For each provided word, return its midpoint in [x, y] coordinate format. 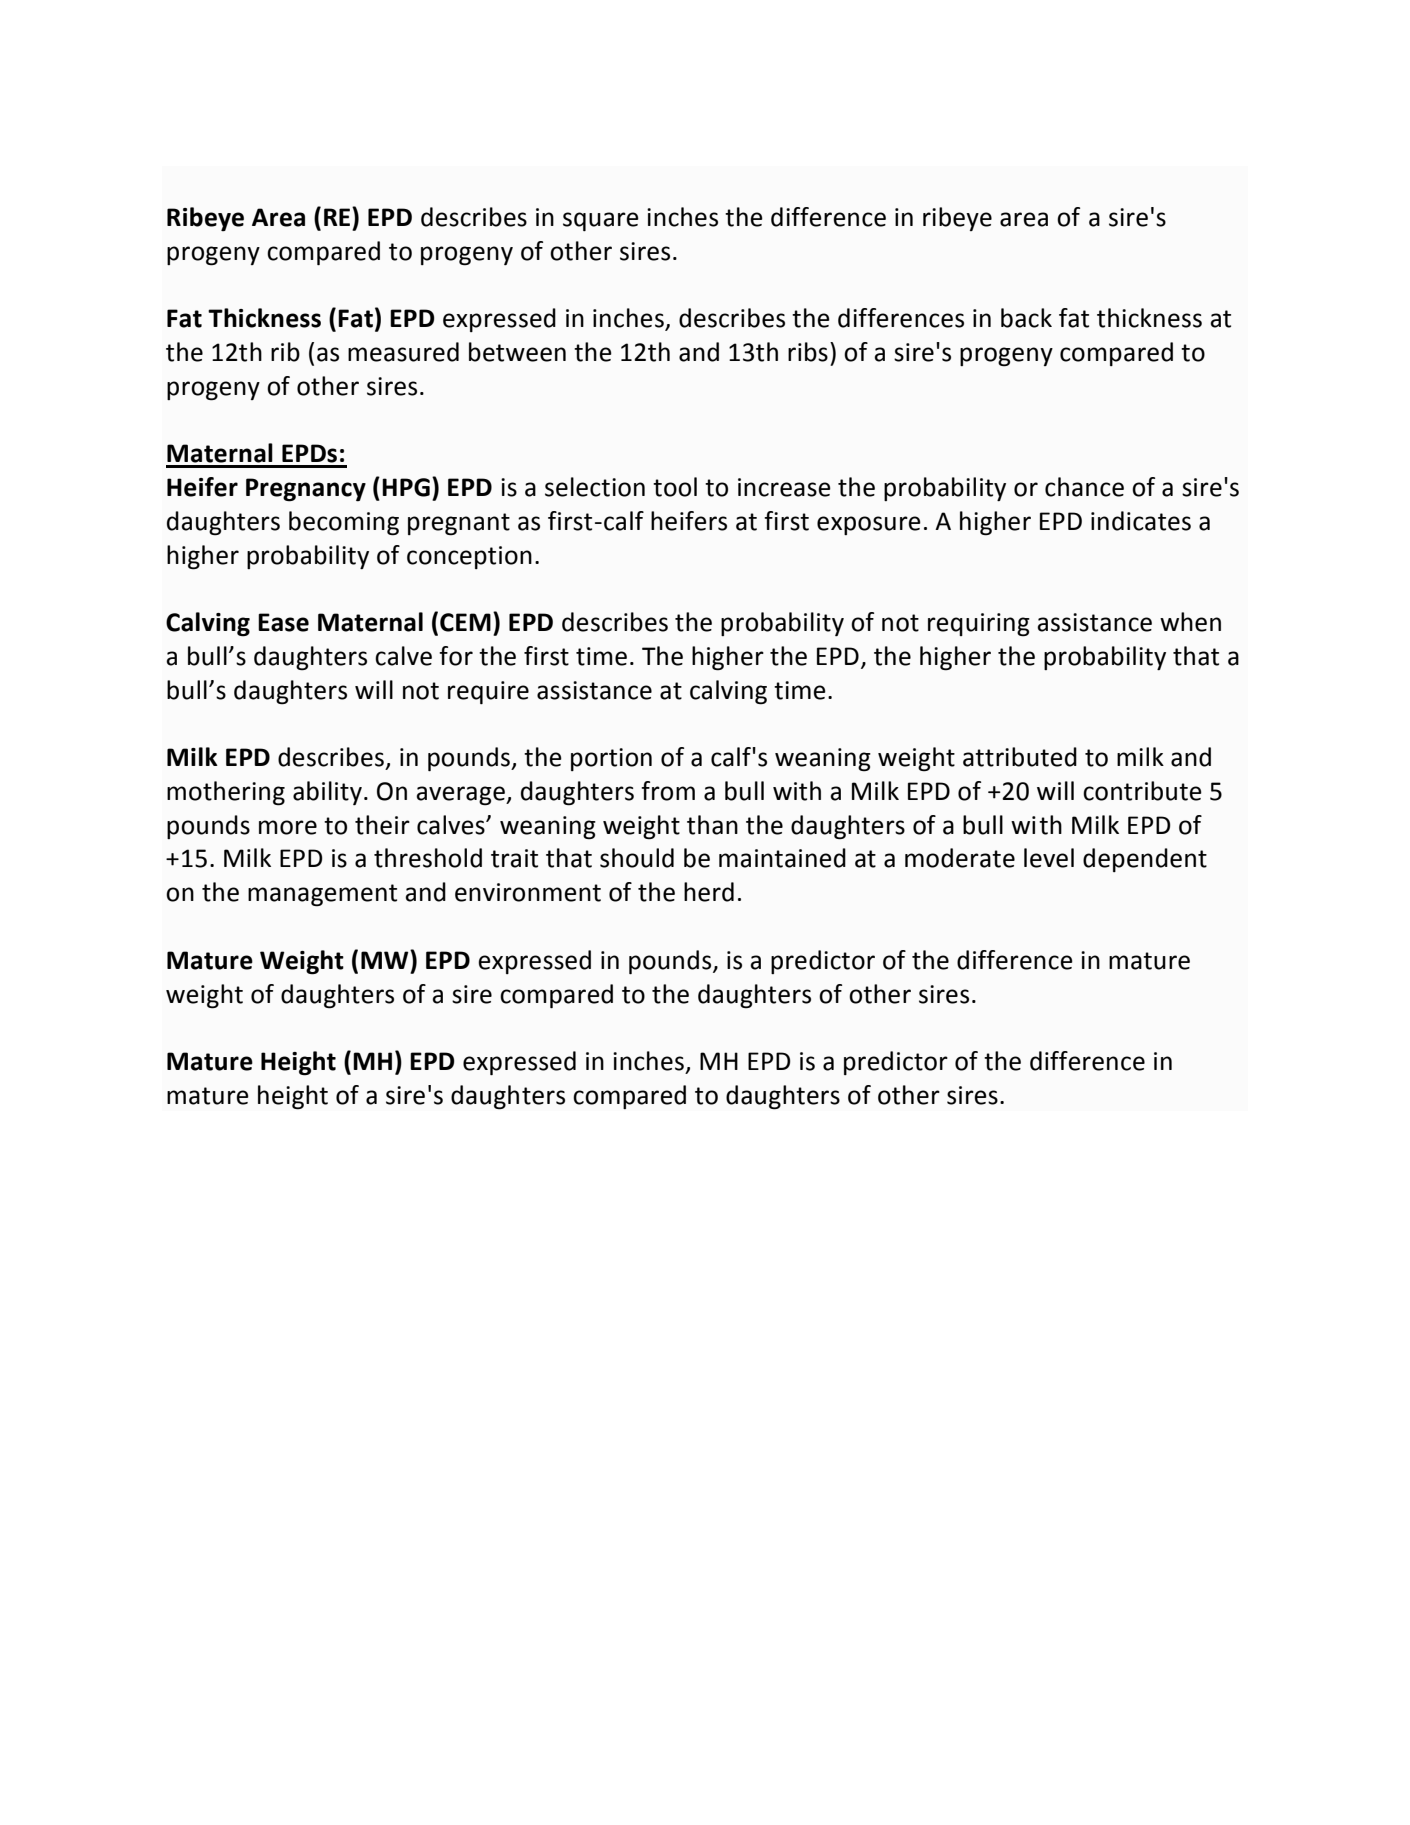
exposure [869, 525]
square [601, 221]
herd [709, 892]
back [1026, 318]
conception [469, 557]
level [1049, 858]
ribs [808, 352]
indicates [1141, 521]
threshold [428, 858]
